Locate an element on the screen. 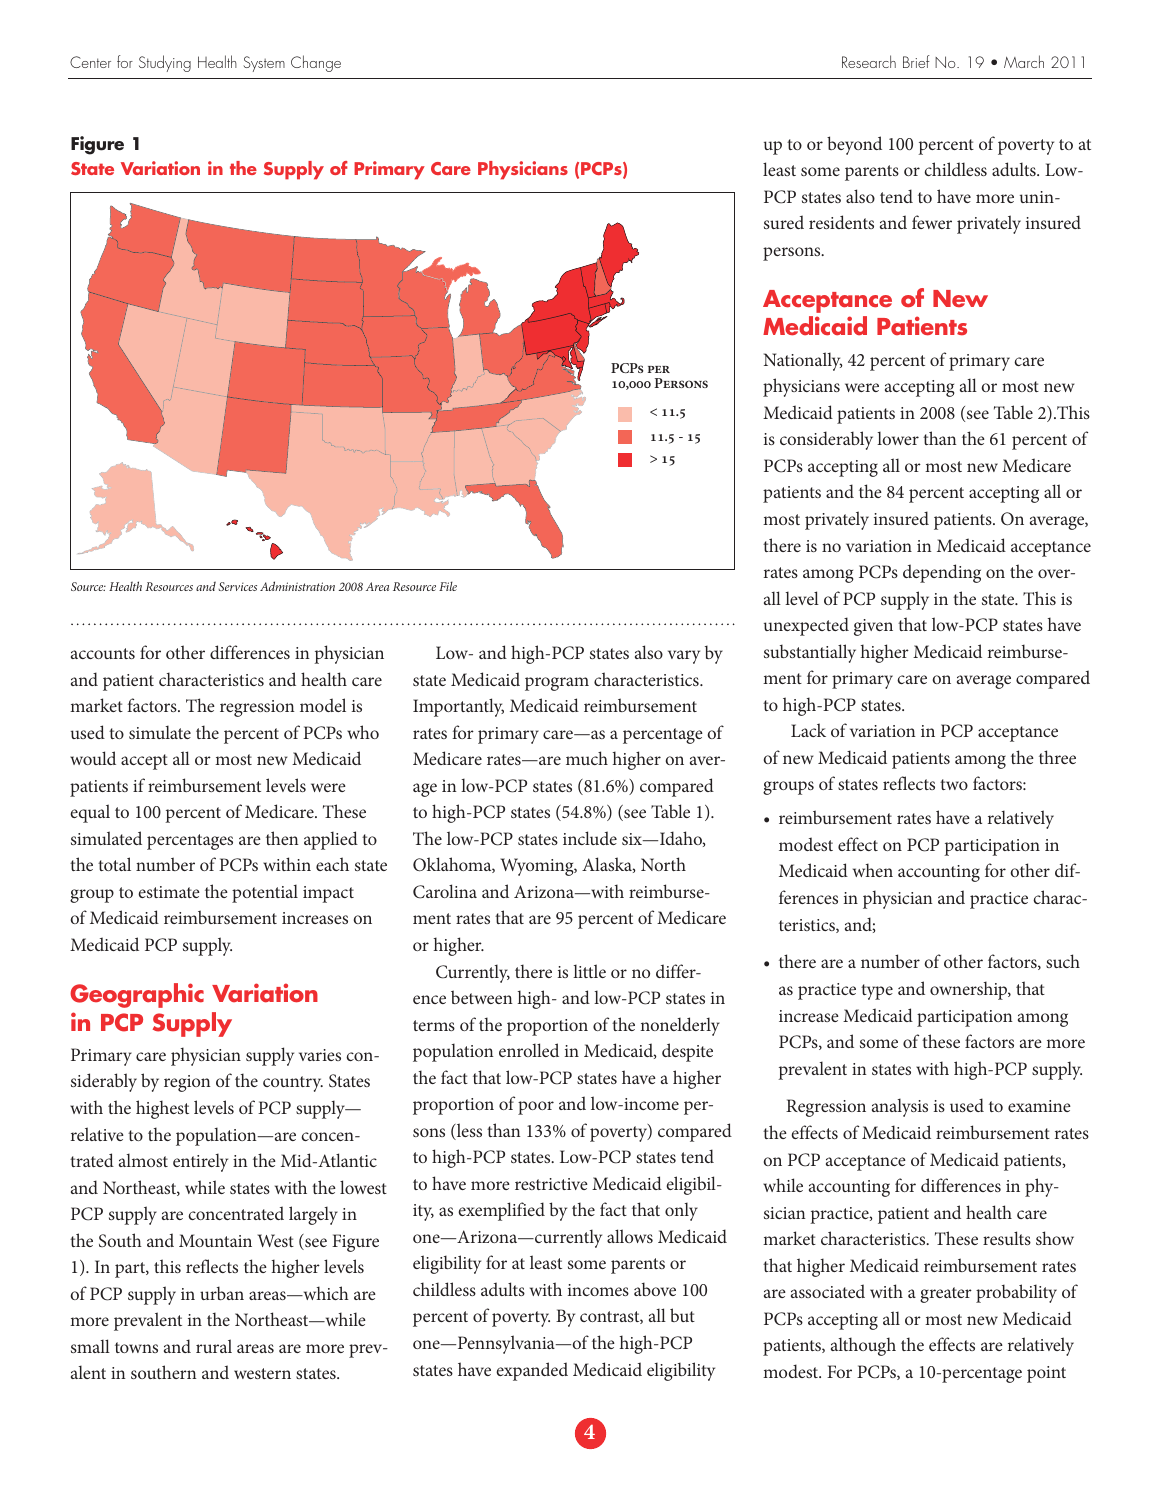 This screenshot has width=1160, height=1501. enrolled is located at coordinates (529, 1050).
